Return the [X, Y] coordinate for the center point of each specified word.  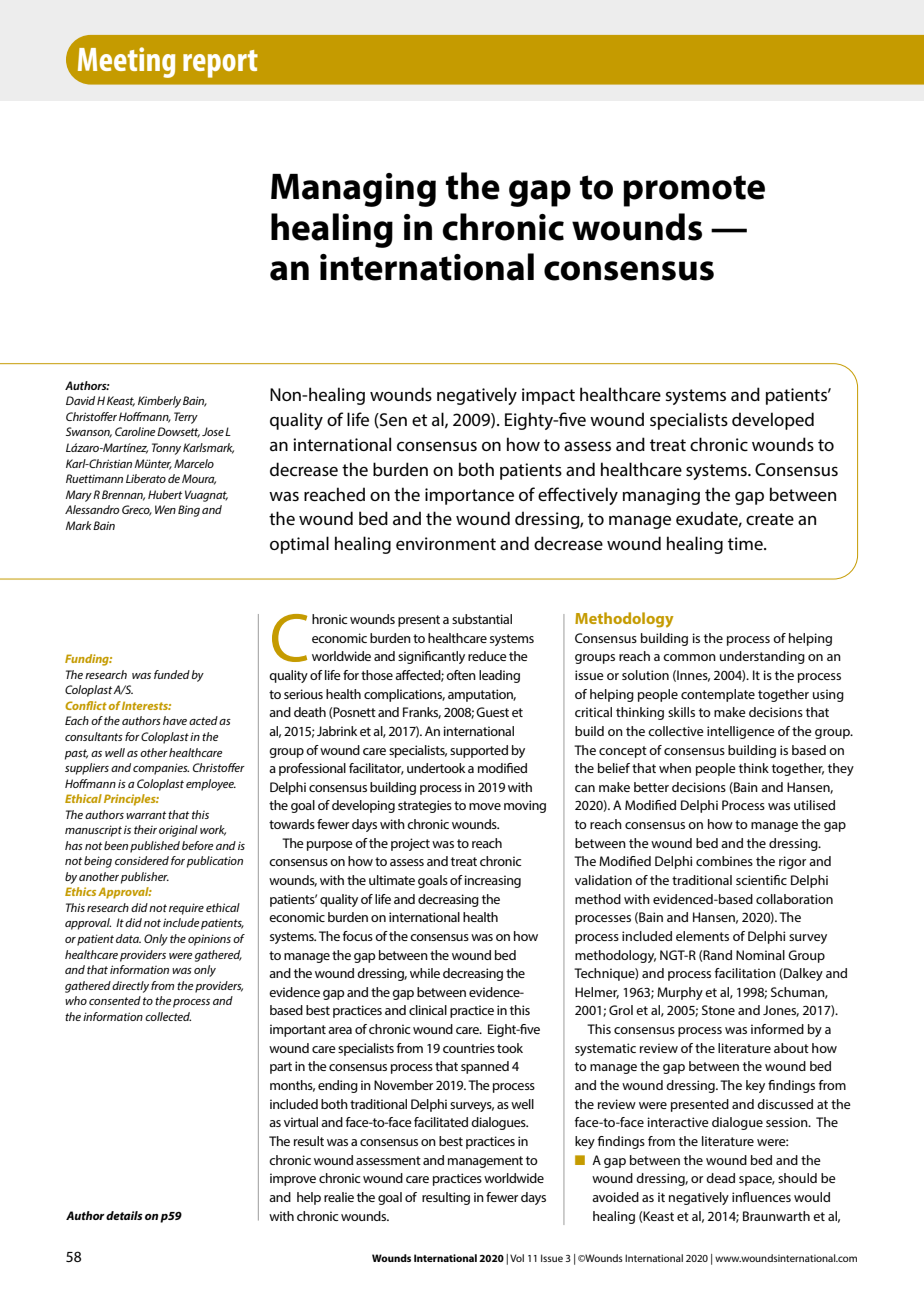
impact [548, 396]
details [124, 1215]
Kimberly [159, 402]
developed [773, 421]
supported [479, 751]
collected [168, 1016]
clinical [428, 1010]
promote [694, 191]
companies [161, 769]
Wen [165, 509]
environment [446, 543]
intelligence [741, 732]
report [220, 64]
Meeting [126, 62]
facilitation [745, 973]
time [746, 543]
